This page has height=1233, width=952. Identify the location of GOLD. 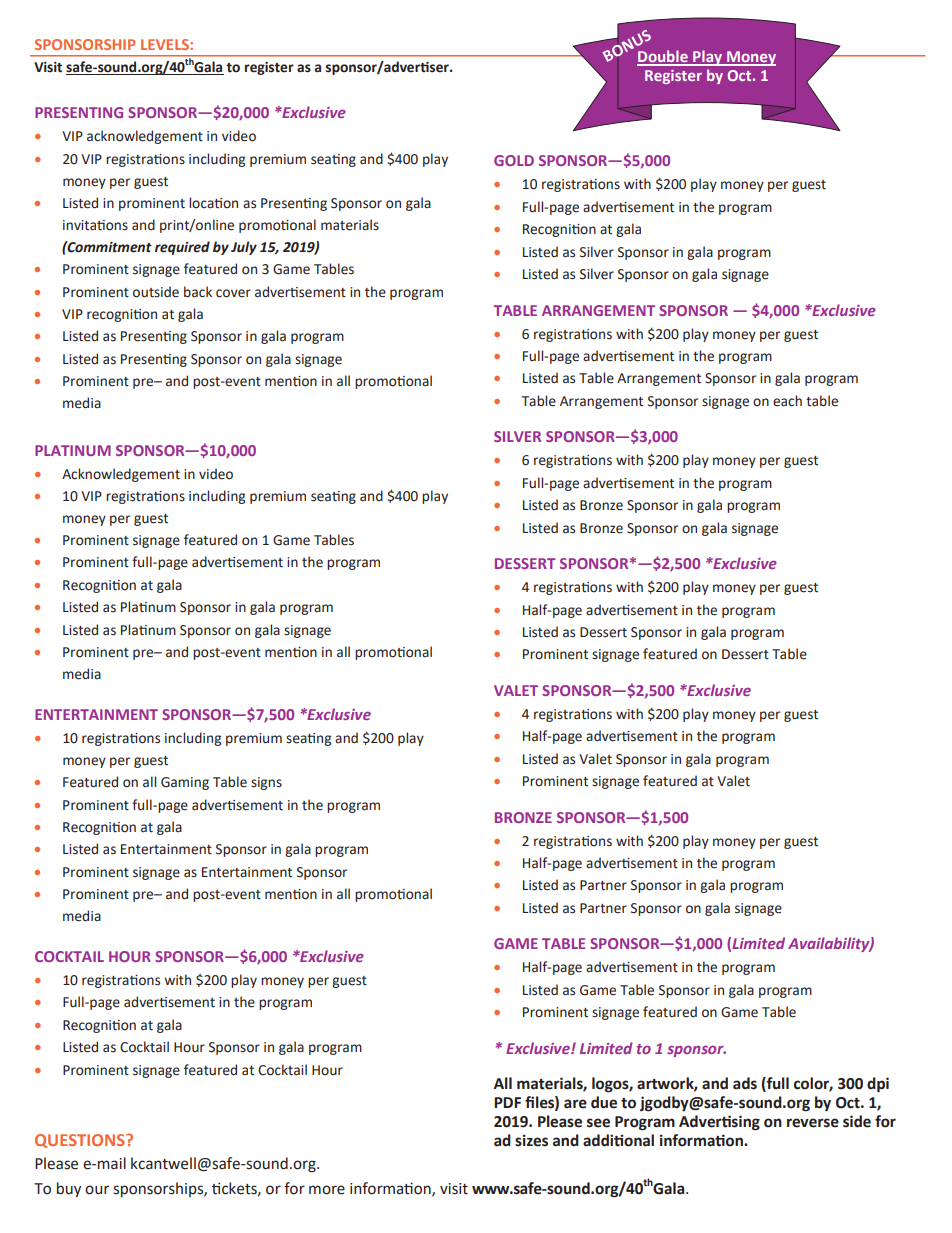
(514, 160).
